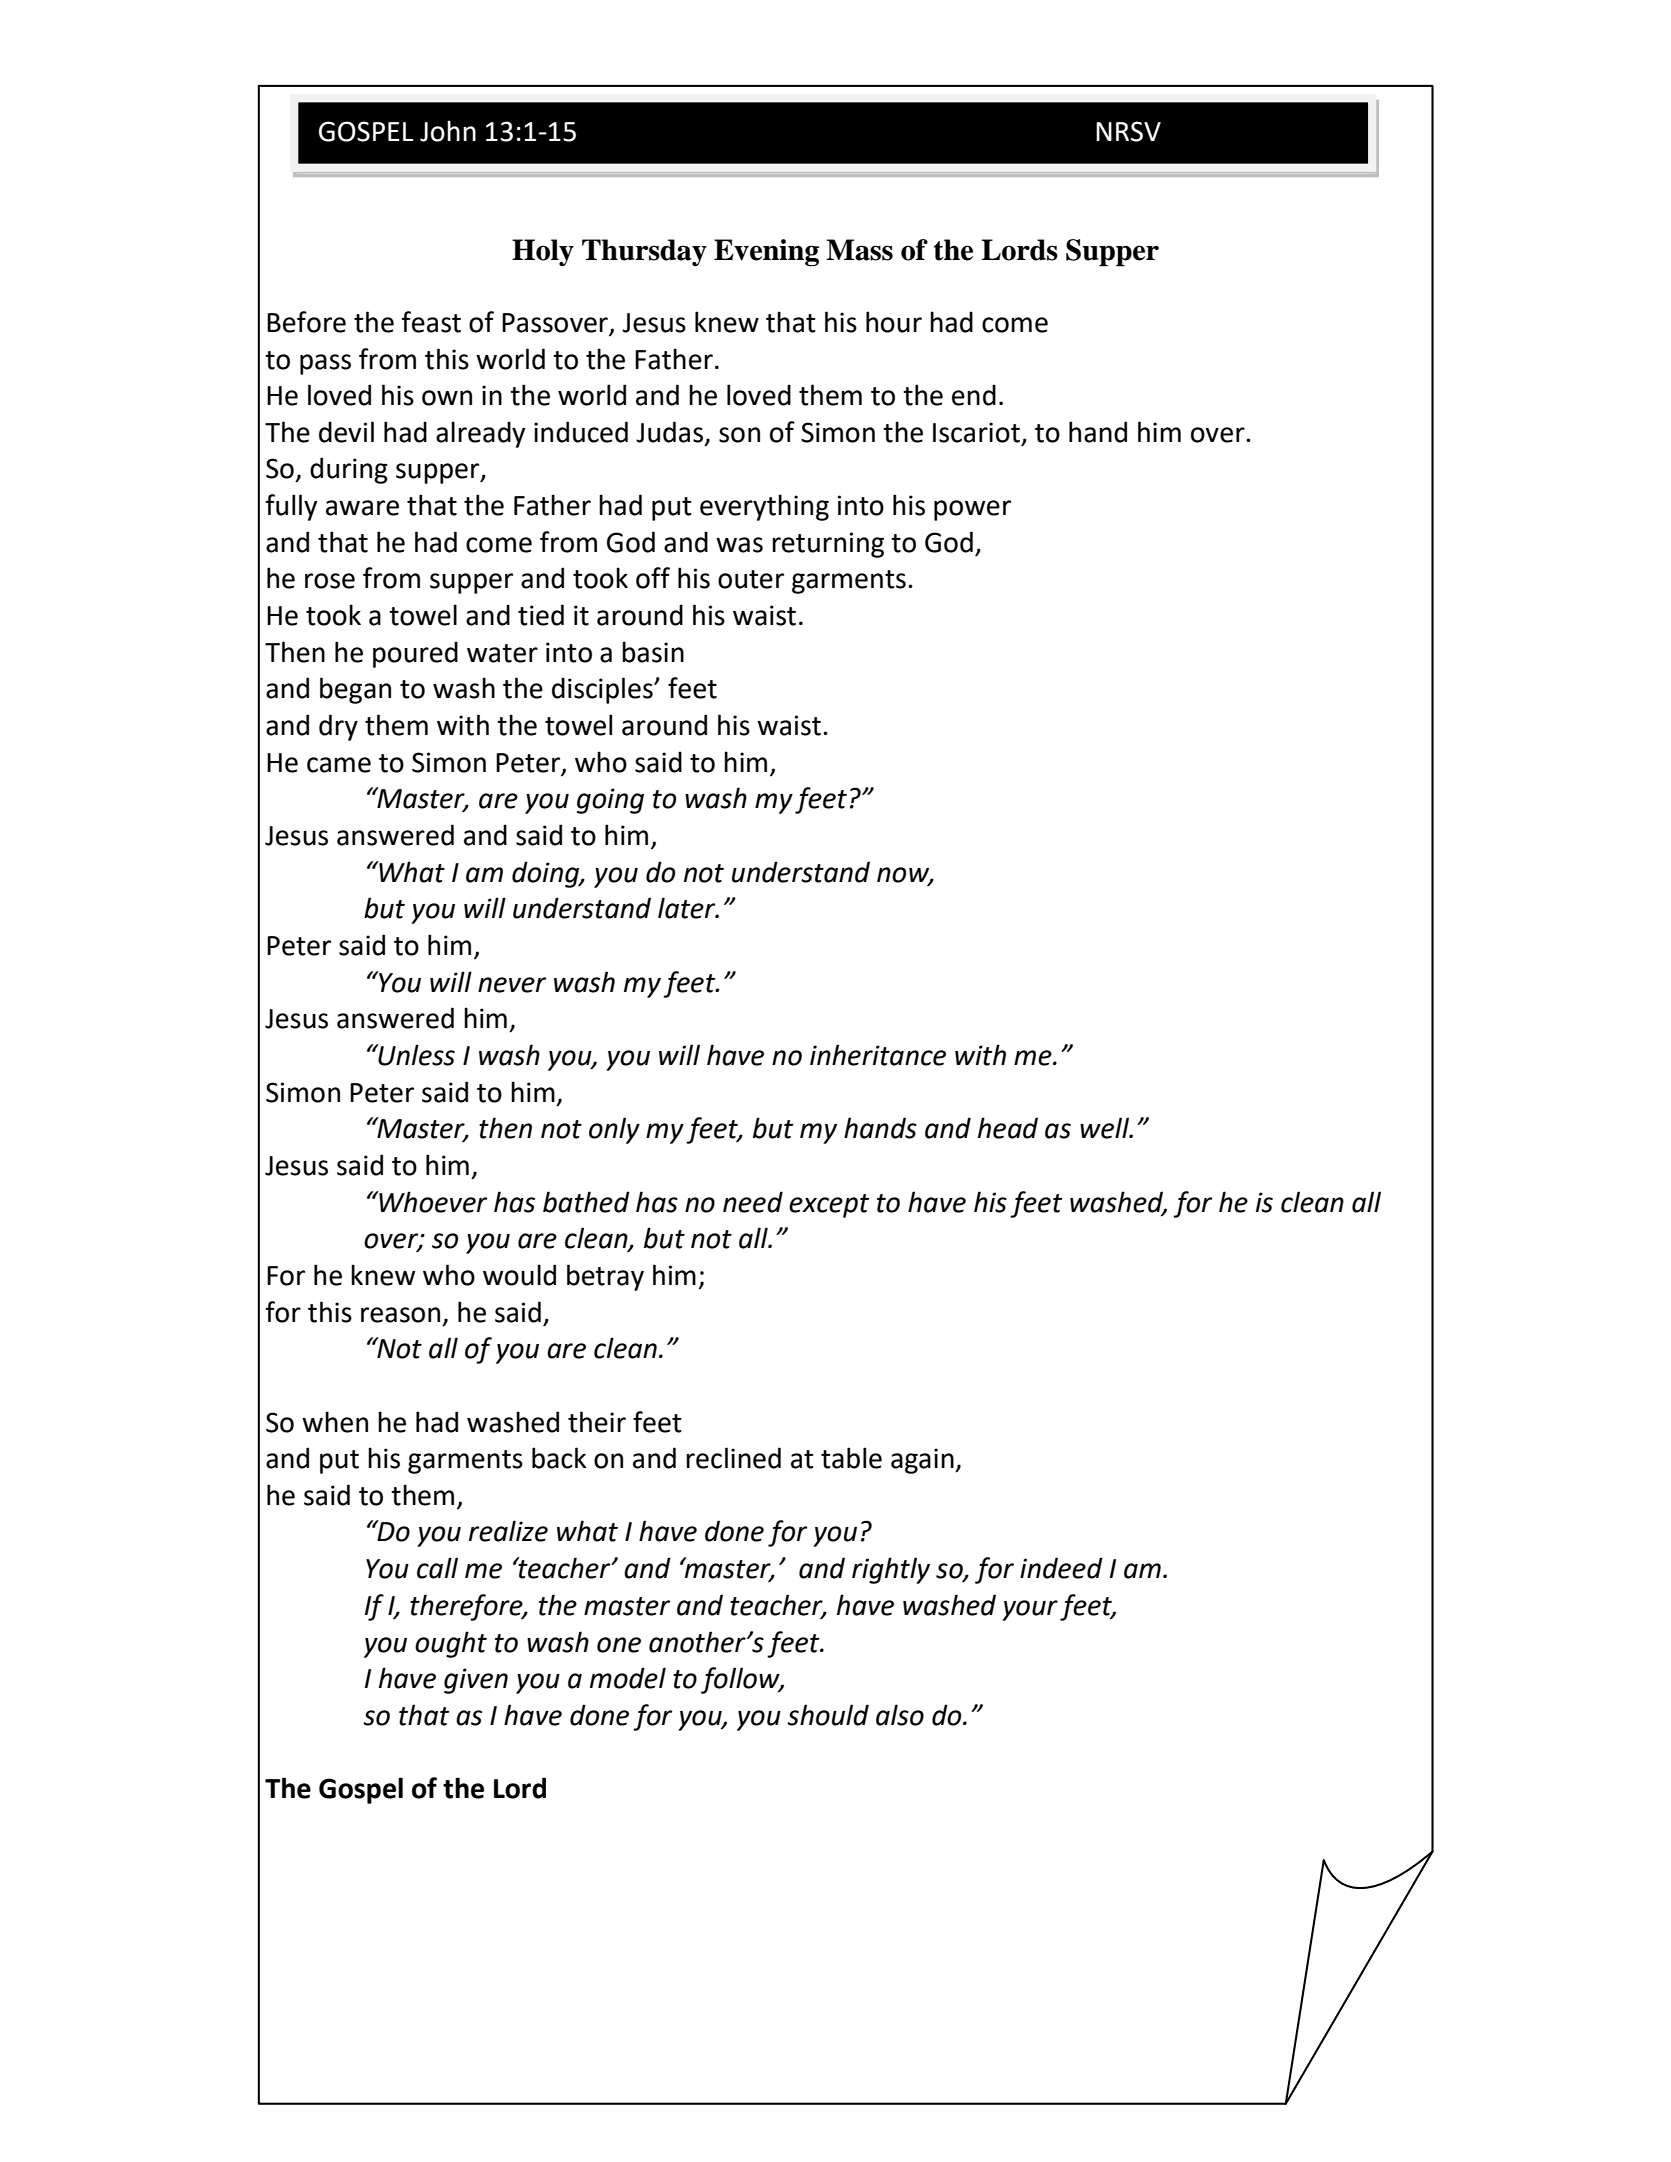 The image size is (1671, 2162). Describe the element at coordinates (512, 985) in the image. I see `never` at that location.
